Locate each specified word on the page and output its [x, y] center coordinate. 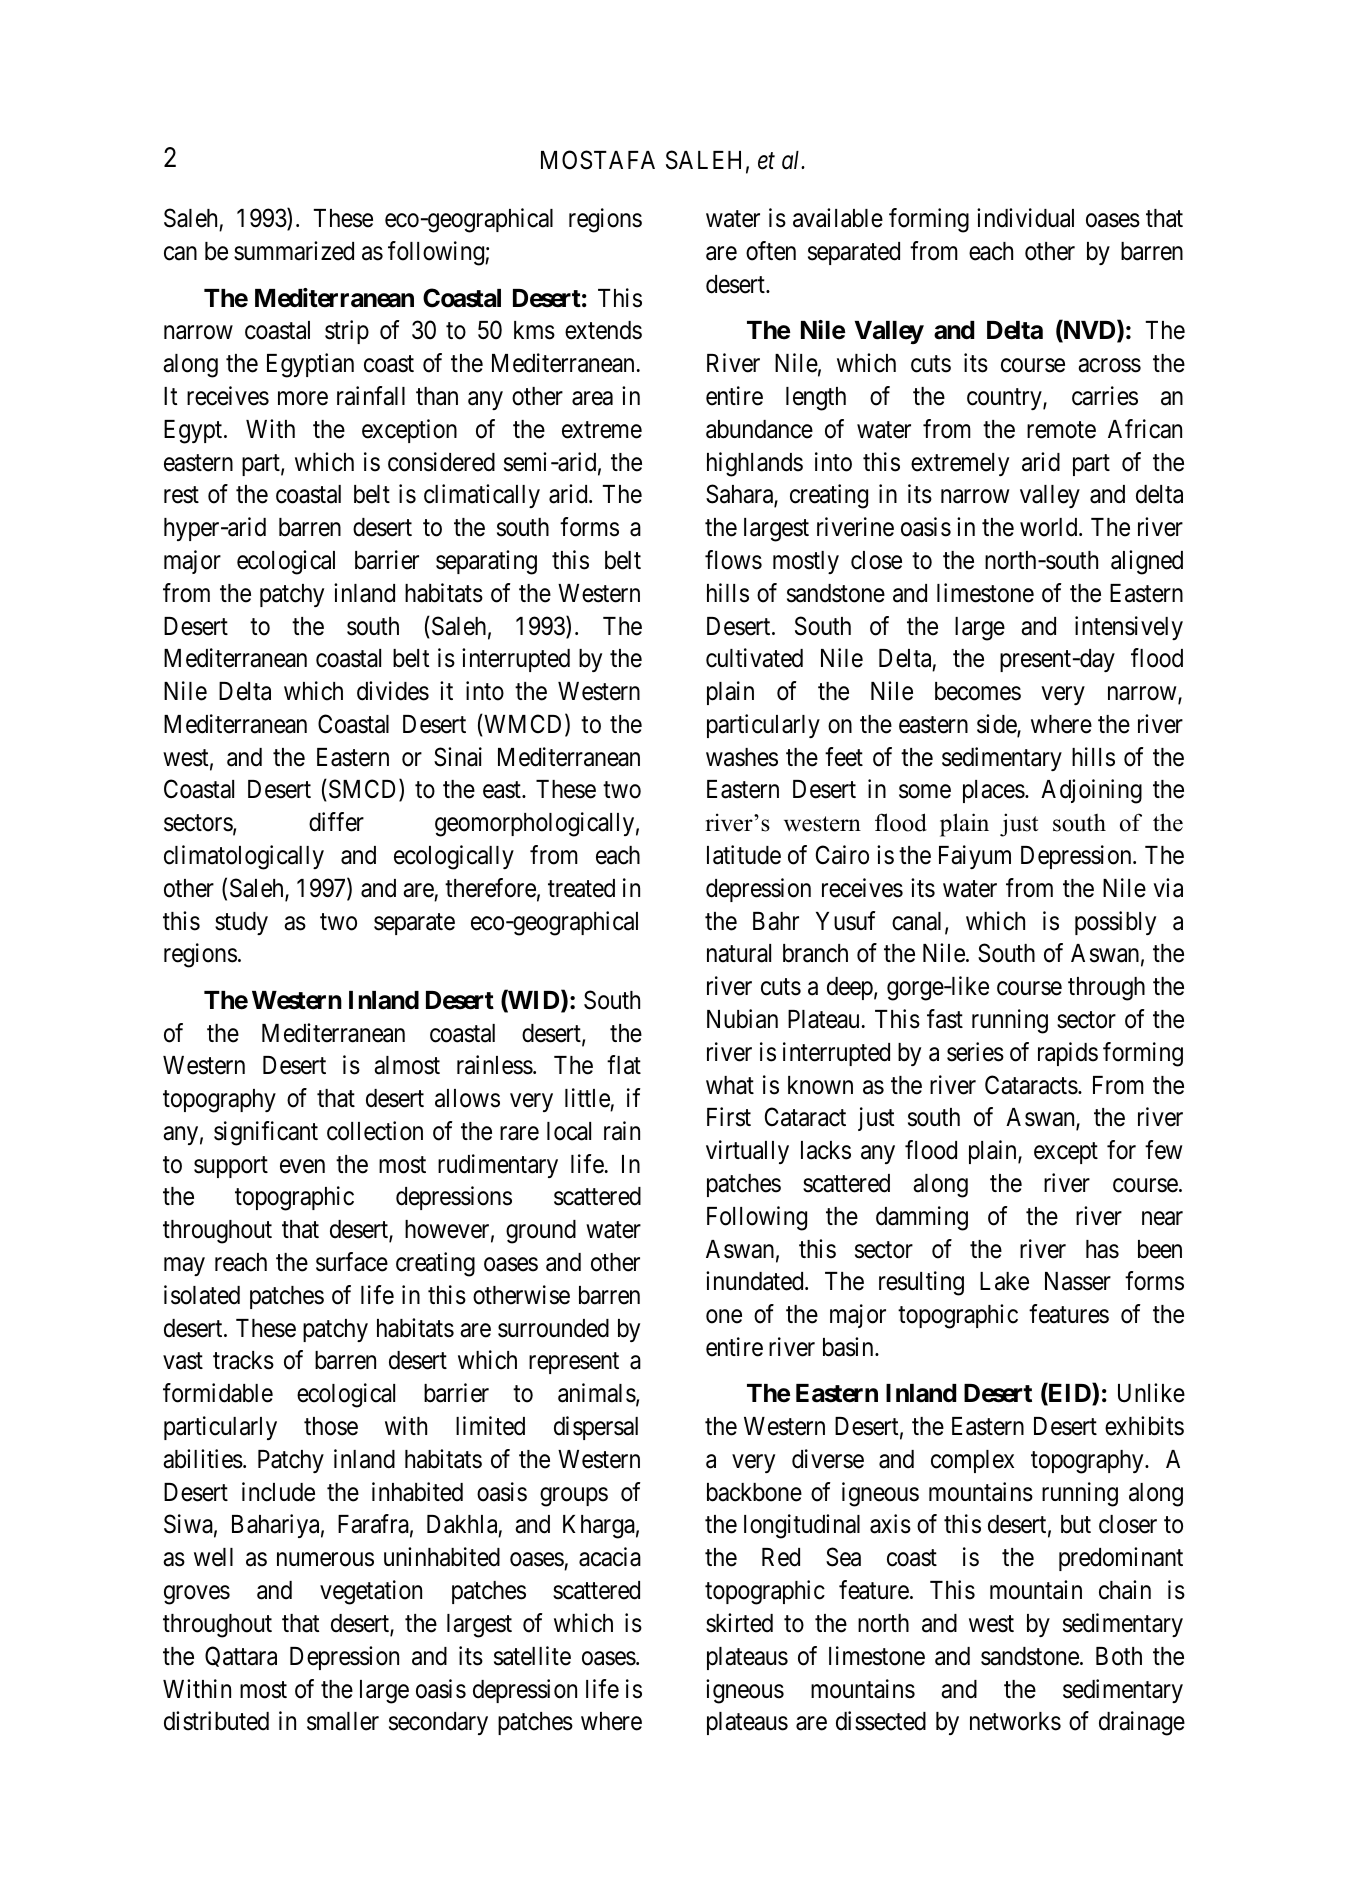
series [975, 1052]
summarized [294, 251]
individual [1025, 218]
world [1050, 527]
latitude [744, 855]
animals [597, 1393]
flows [733, 560]
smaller [343, 1721]
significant [266, 1133]
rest [181, 495]
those [331, 1426]
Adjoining [1091, 791]
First [729, 1117]
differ [336, 822]
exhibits [1144, 1426]
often [771, 251]
